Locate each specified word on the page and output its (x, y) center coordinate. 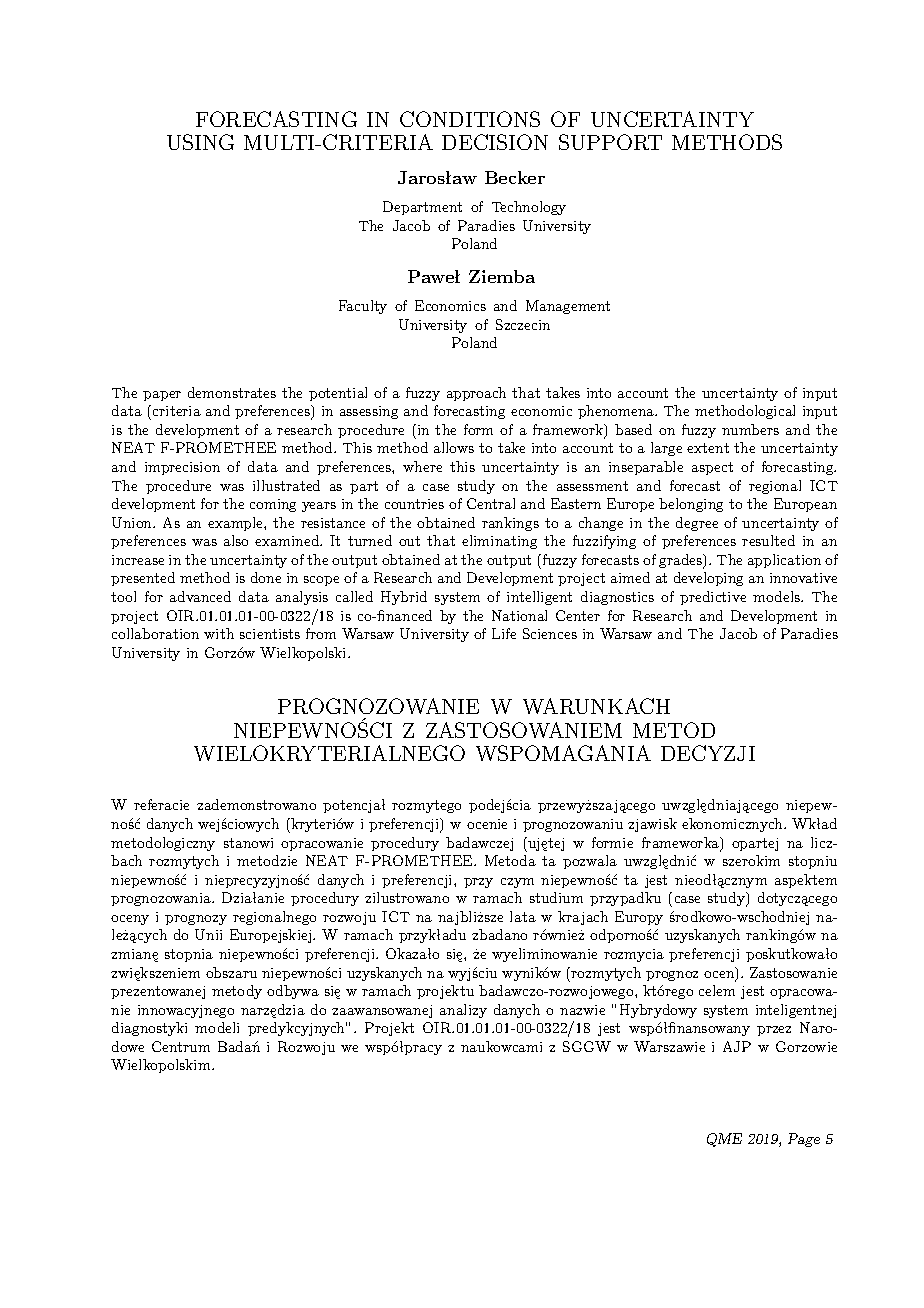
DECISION (495, 142)
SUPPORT (610, 142)
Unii (208, 934)
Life (504, 633)
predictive (713, 598)
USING (200, 142)
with (219, 633)
